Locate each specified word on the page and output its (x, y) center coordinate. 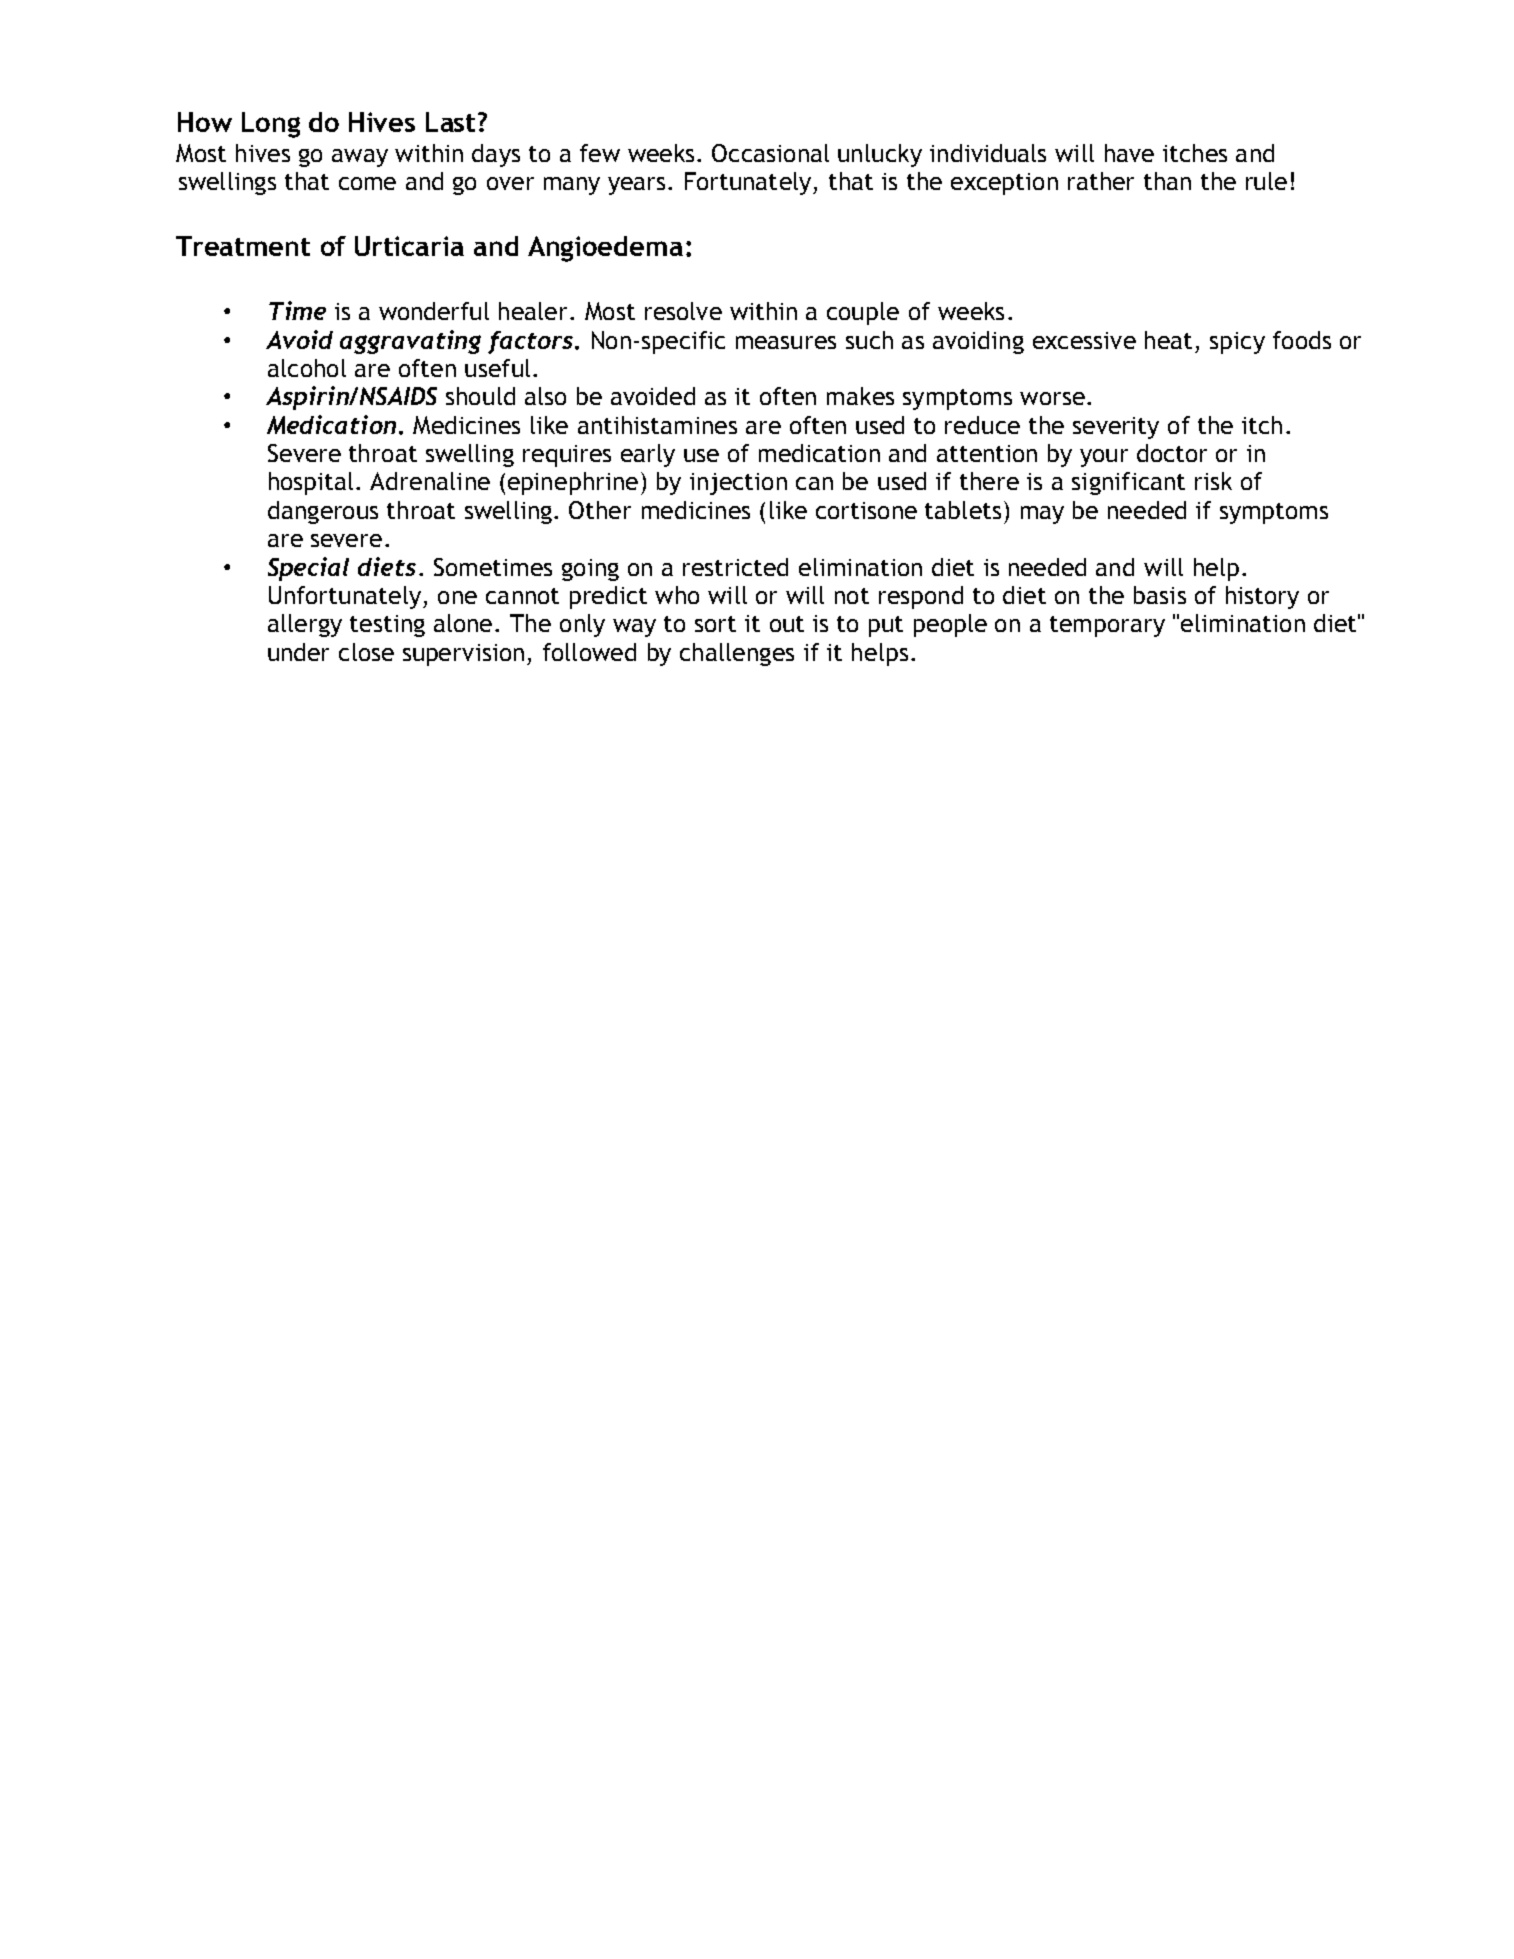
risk (1213, 481)
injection (738, 484)
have (1129, 153)
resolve (683, 311)
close (366, 652)
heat (1168, 340)
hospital (311, 483)
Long (271, 125)
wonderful (434, 311)
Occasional (770, 153)
